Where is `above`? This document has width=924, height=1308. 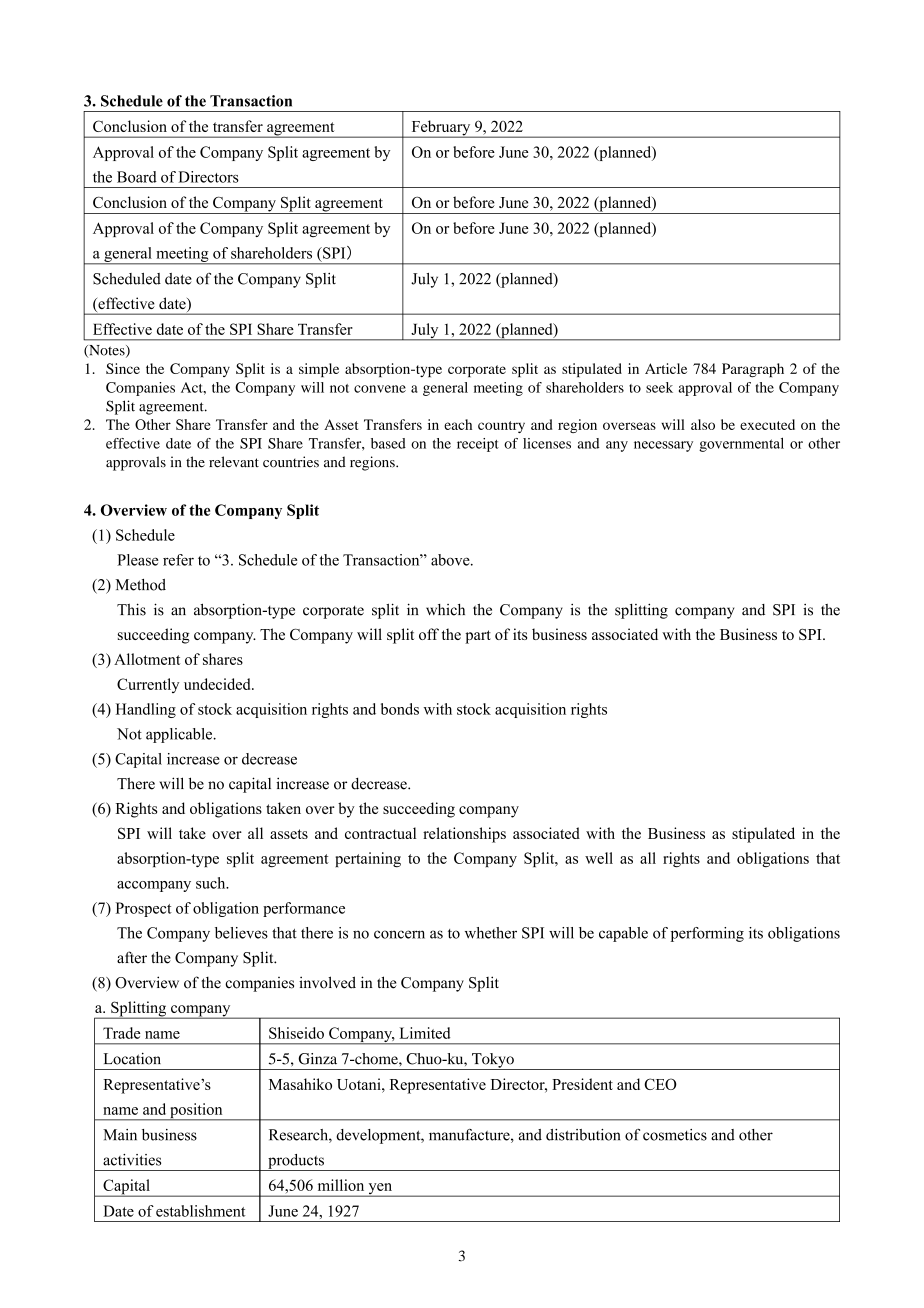
above is located at coordinates (451, 560).
